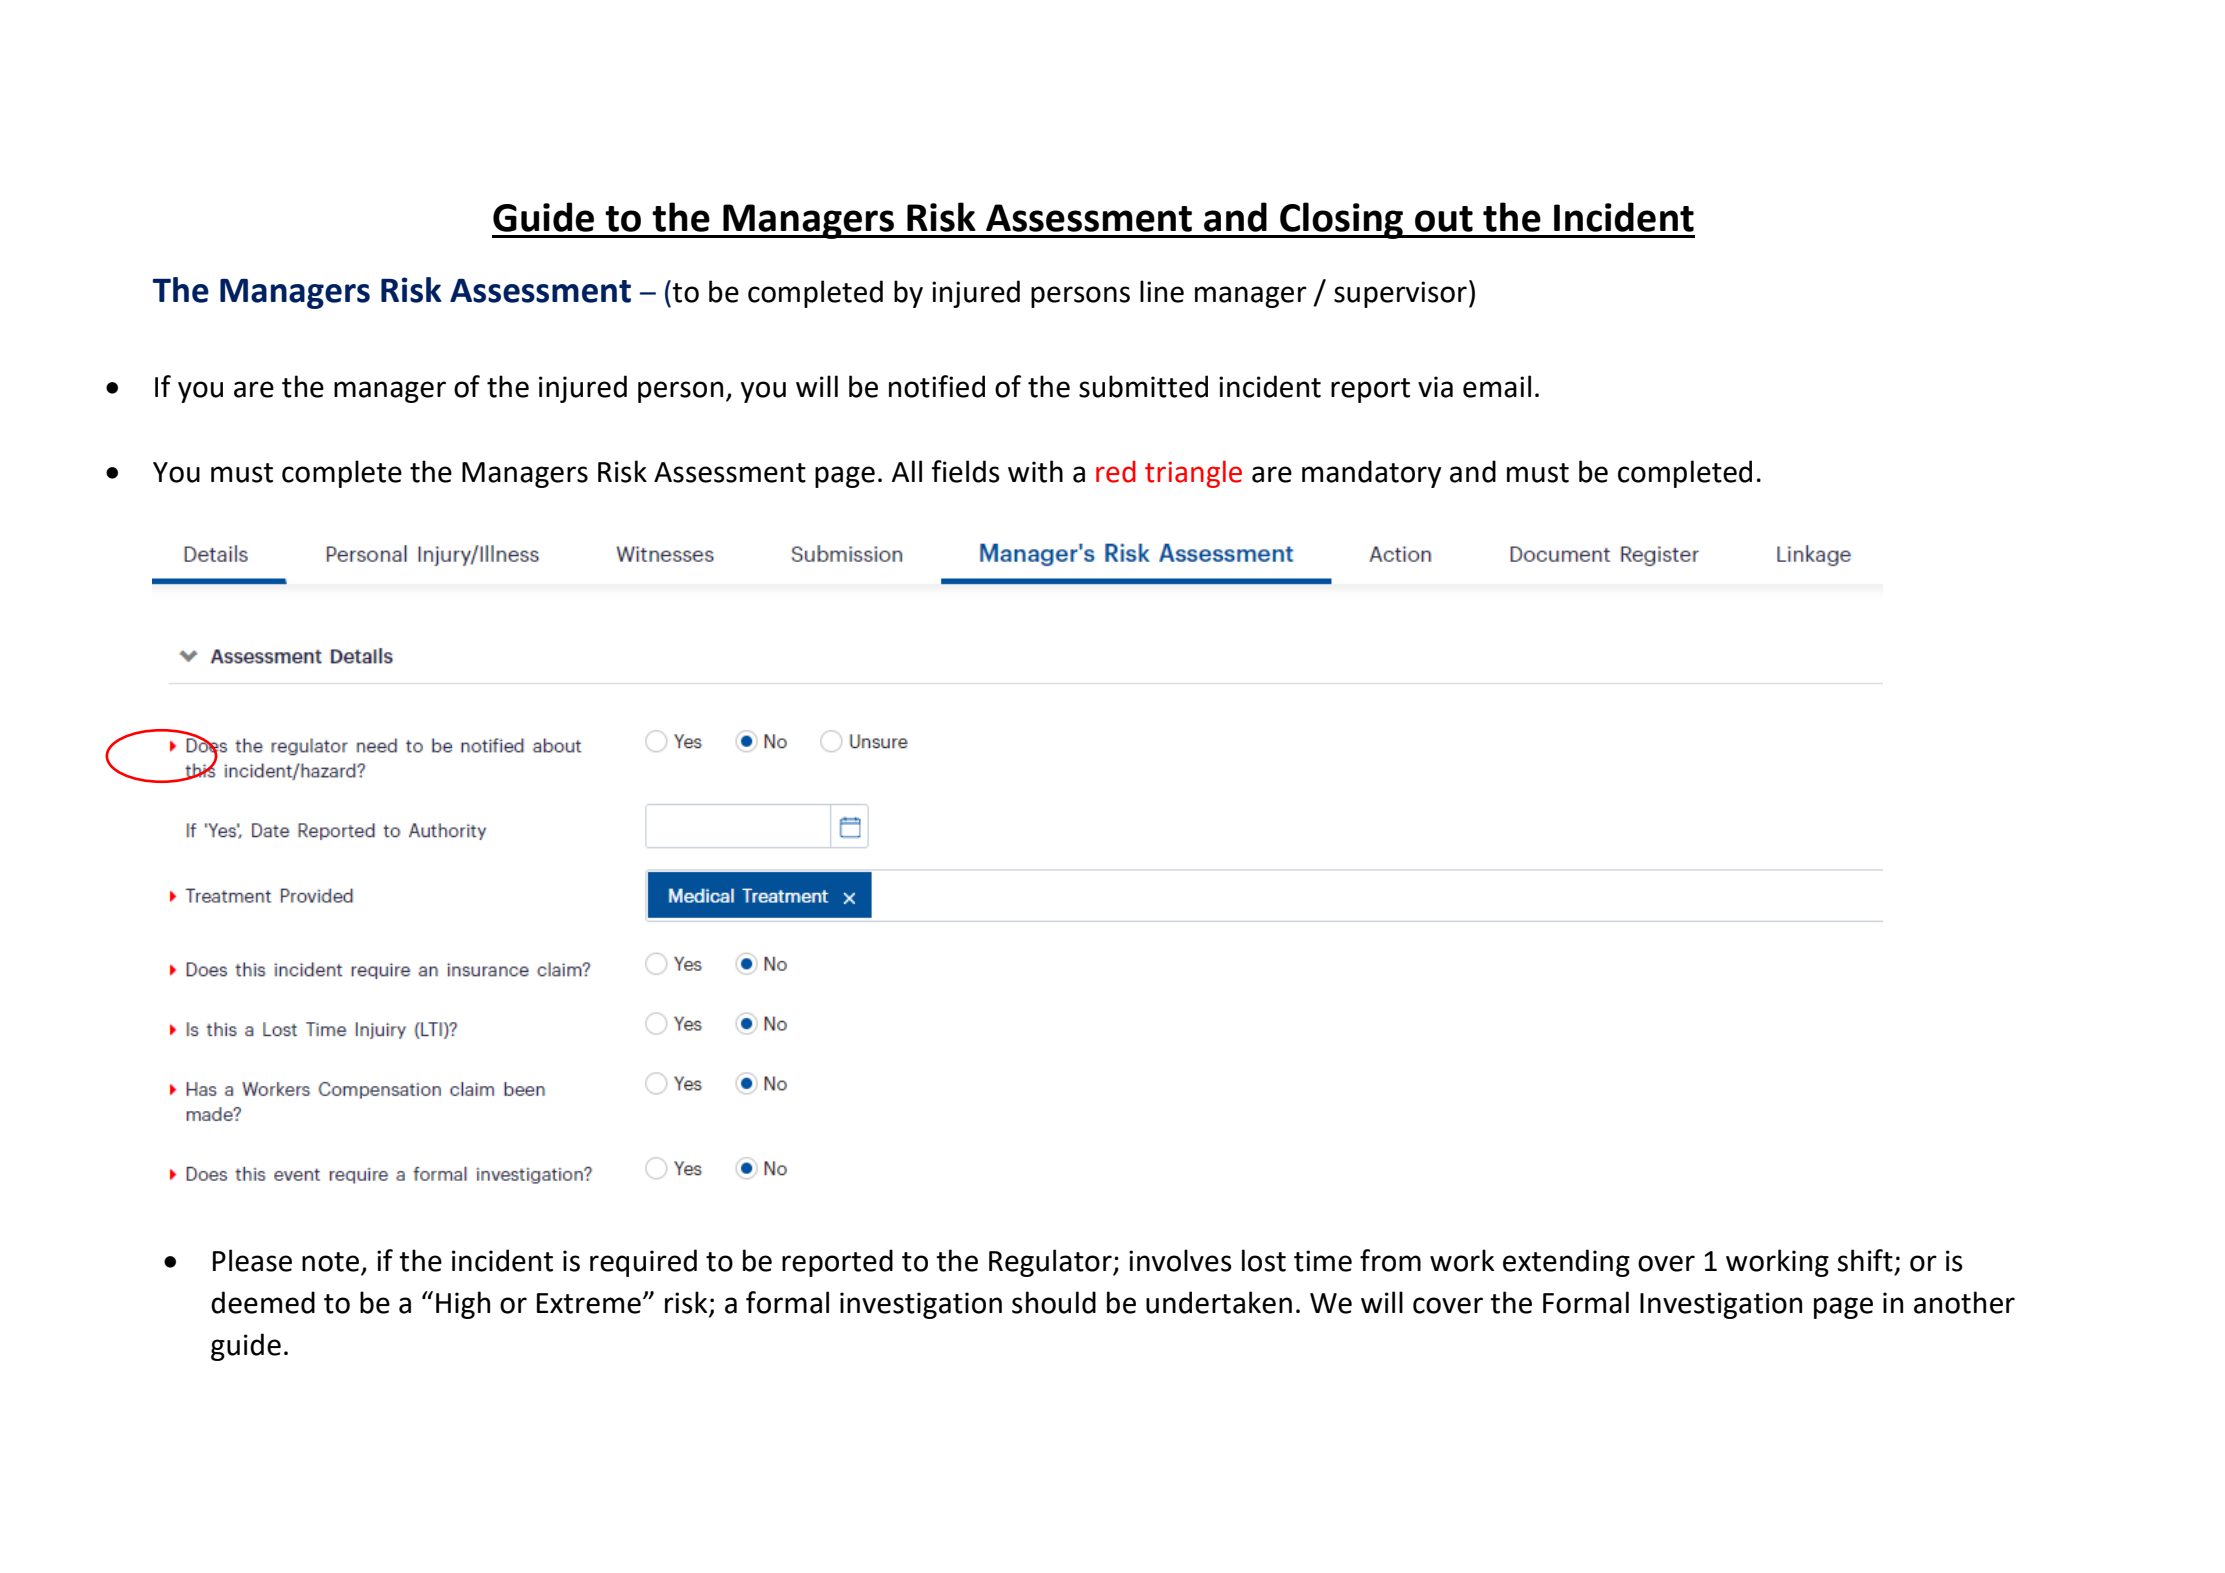 The image size is (2225, 1573). What do you see at coordinates (463, 1305) in the screenshot?
I see `High` at bounding box center [463, 1305].
